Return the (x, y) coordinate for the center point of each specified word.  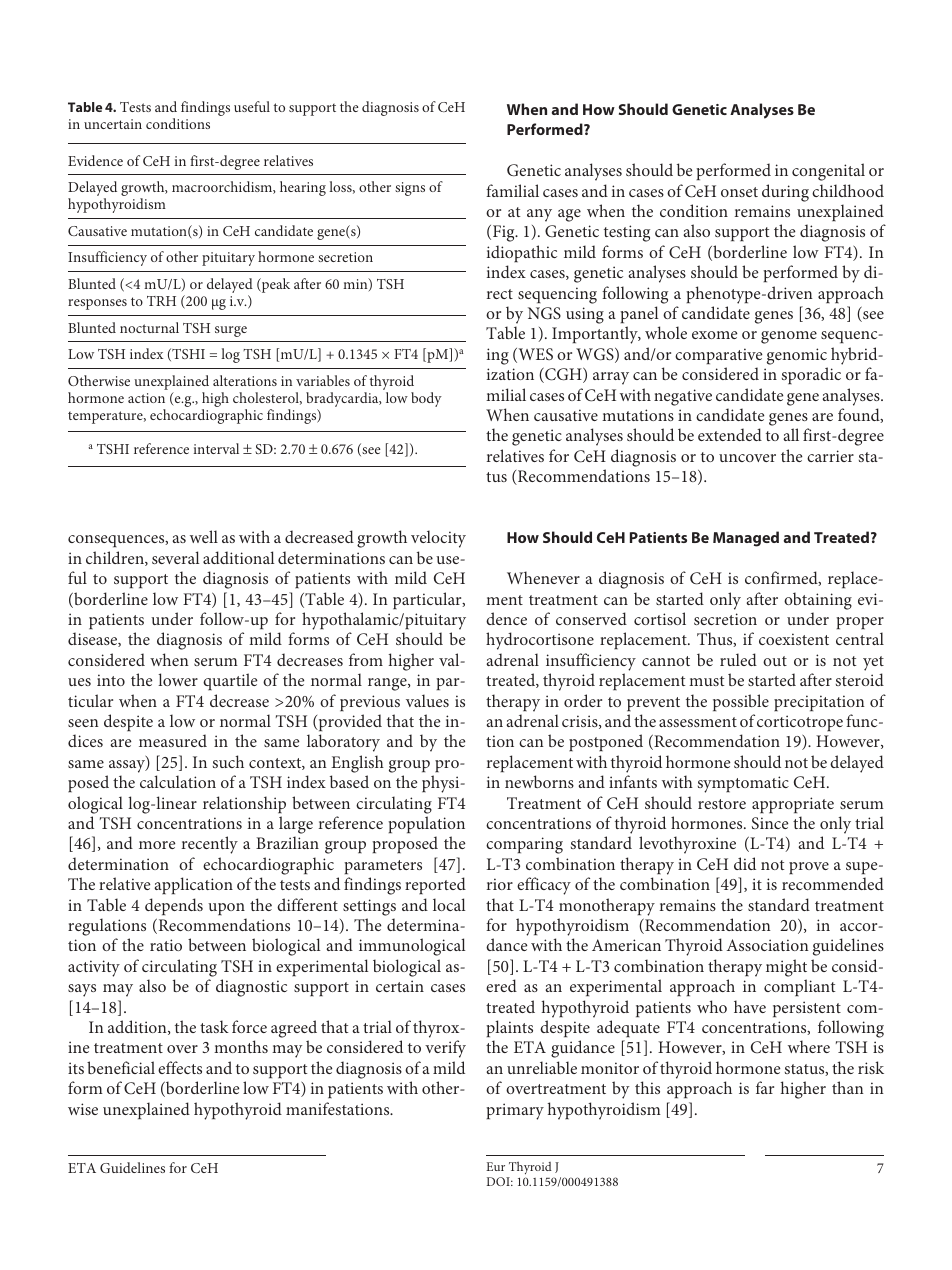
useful (252, 106)
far (765, 1087)
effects (180, 1067)
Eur (495, 1166)
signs (410, 189)
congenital (828, 172)
